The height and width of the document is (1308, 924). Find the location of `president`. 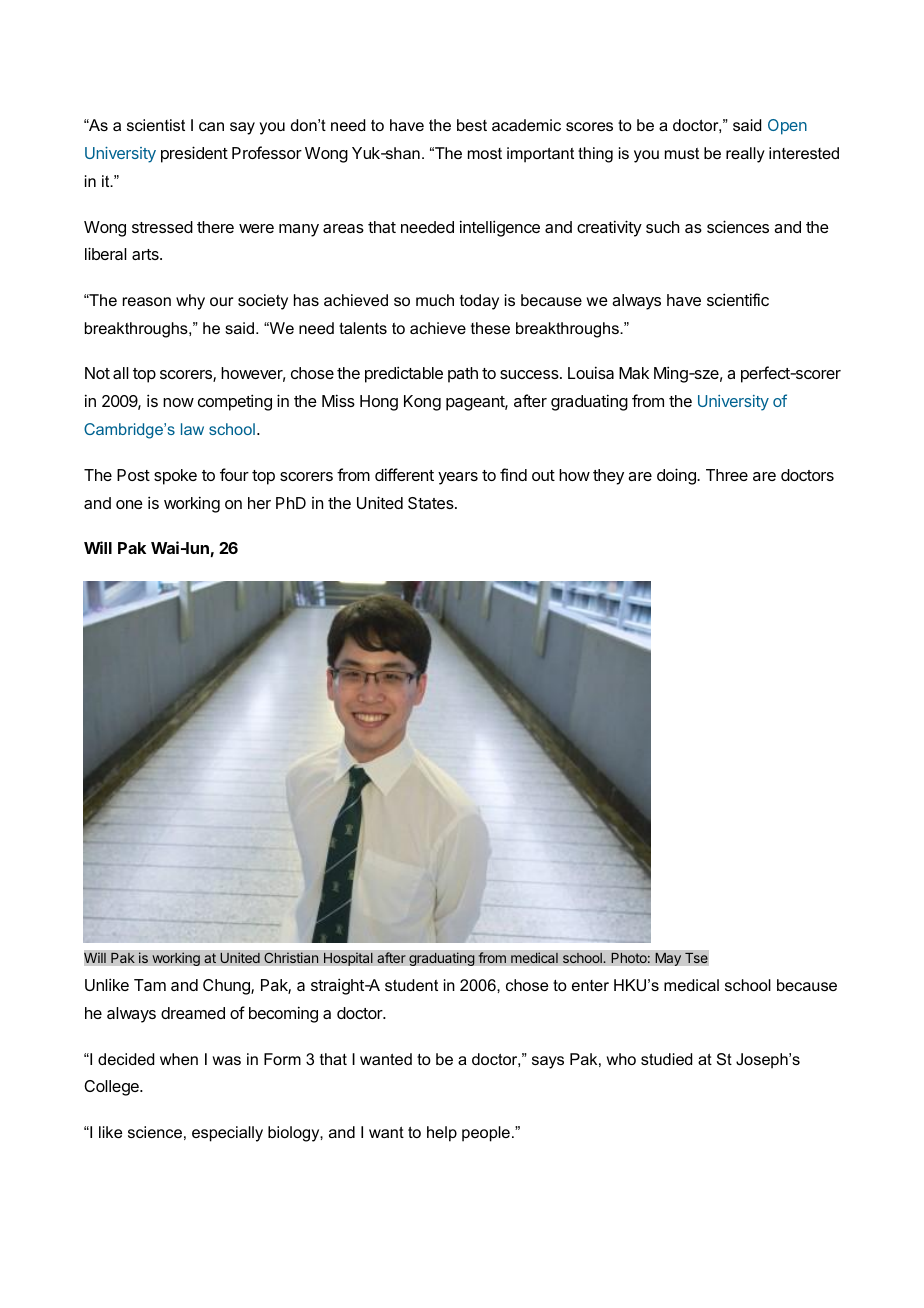

president is located at coordinates (194, 154).
